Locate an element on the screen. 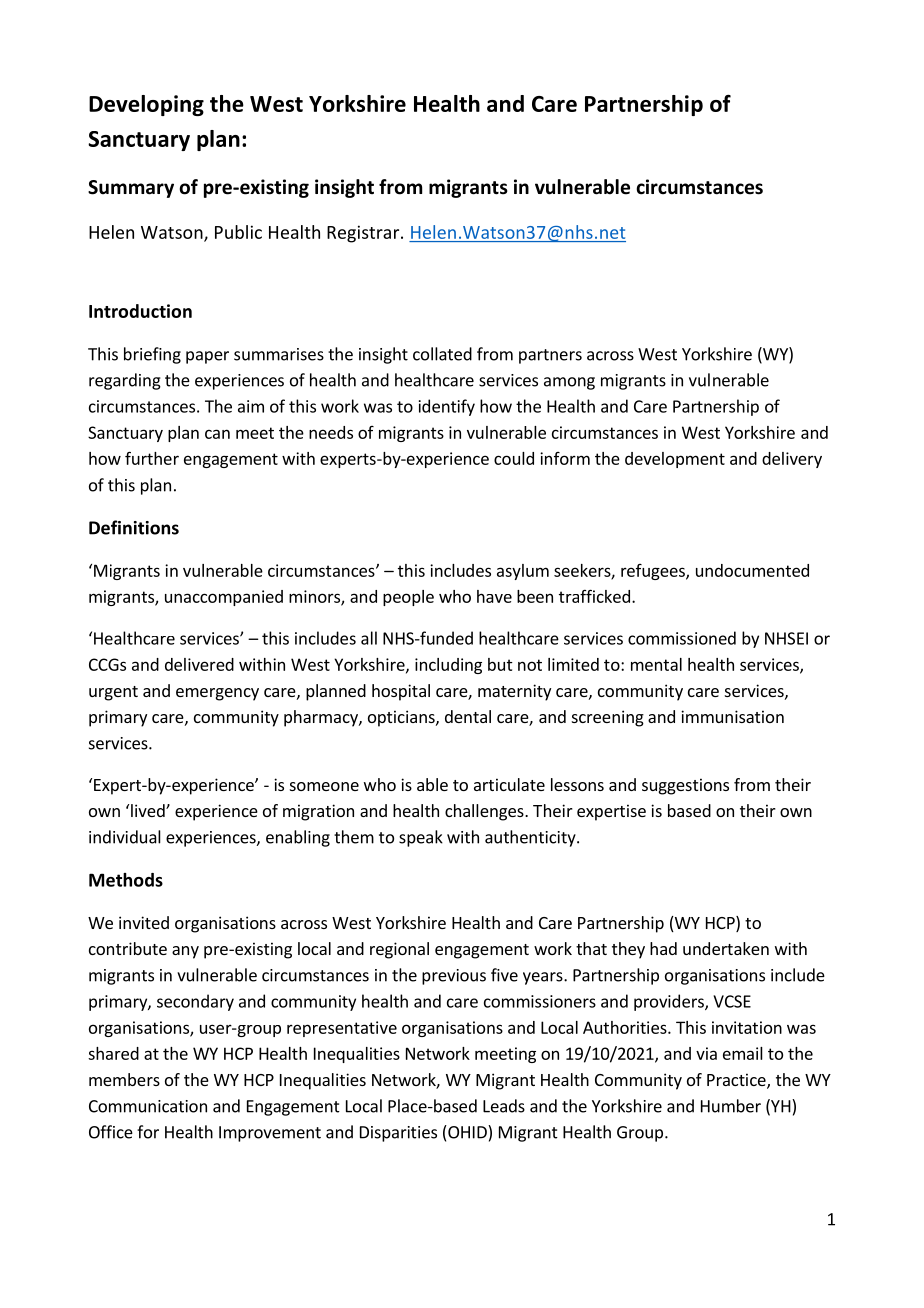 The image size is (924, 1308). paper is located at coordinates (207, 357).
